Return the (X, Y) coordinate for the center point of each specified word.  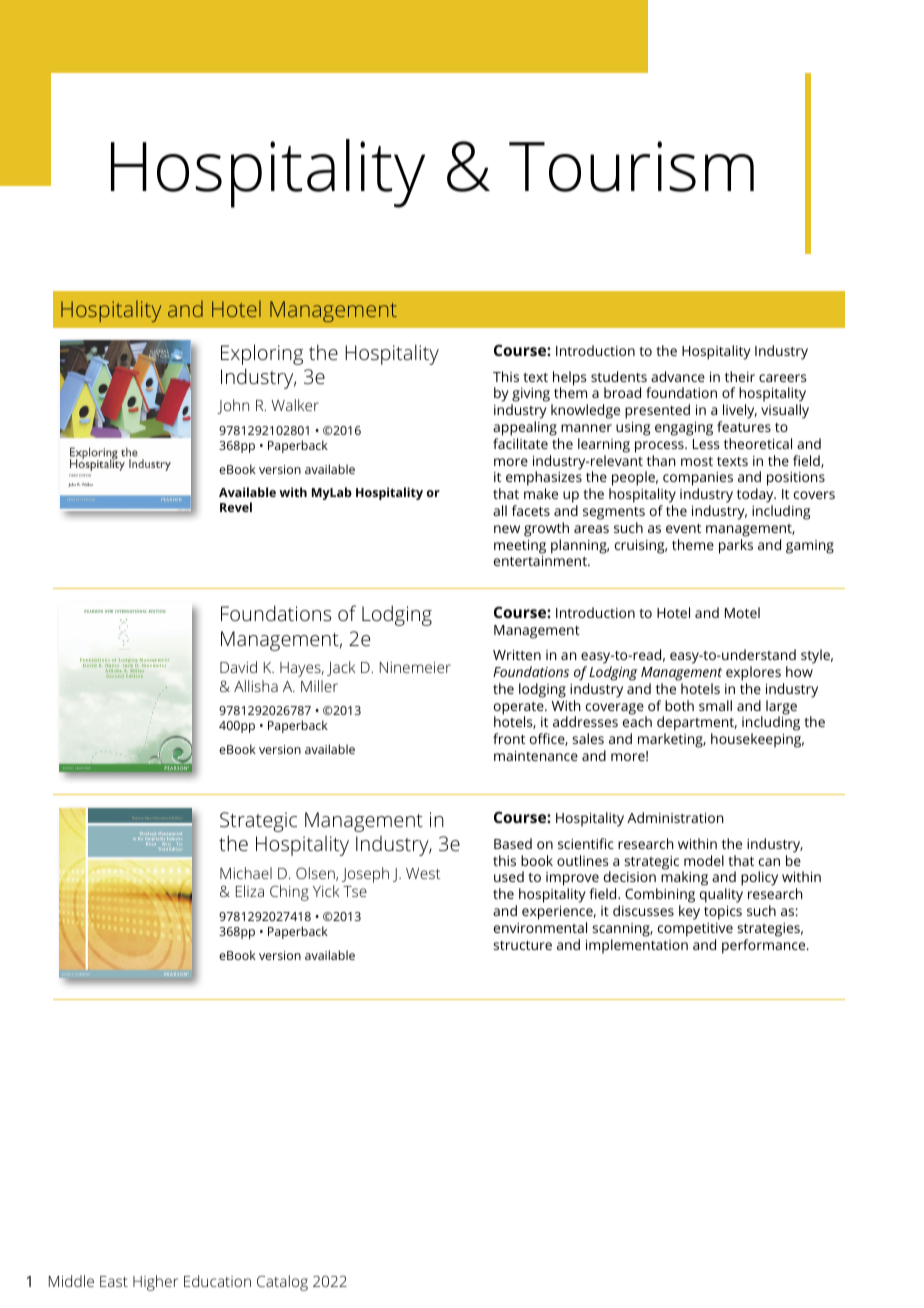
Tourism (631, 166)
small (715, 705)
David (238, 667)
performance (765, 946)
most (697, 461)
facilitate (520, 443)
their (740, 376)
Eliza (250, 891)
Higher (155, 1283)
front (509, 738)
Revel (236, 507)
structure (522, 945)
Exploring (262, 354)
